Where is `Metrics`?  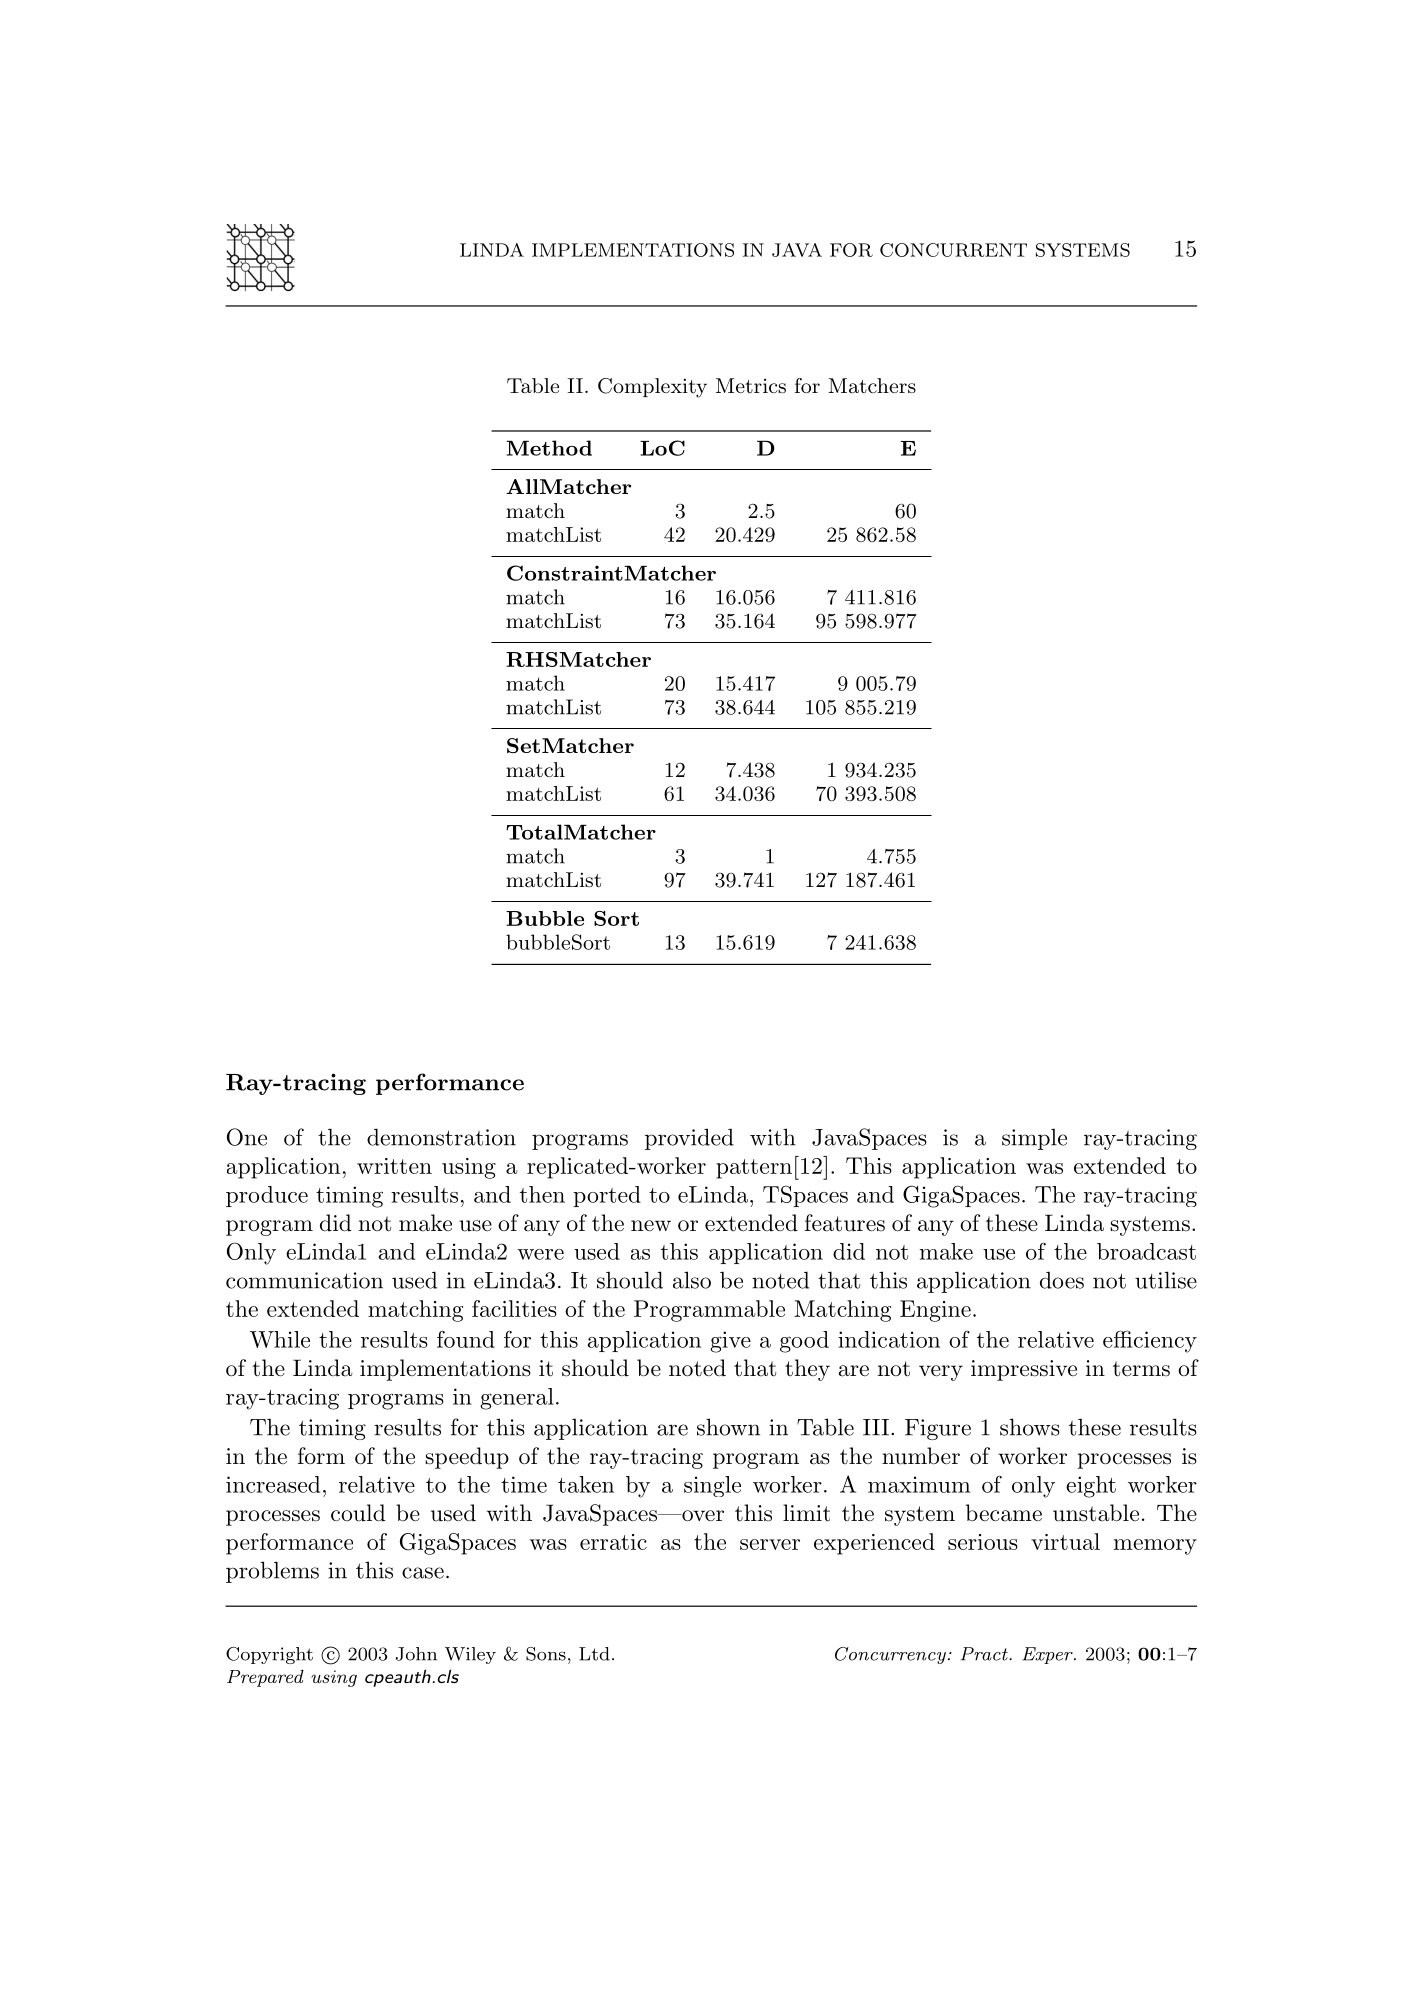
Metrics is located at coordinates (751, 386).
